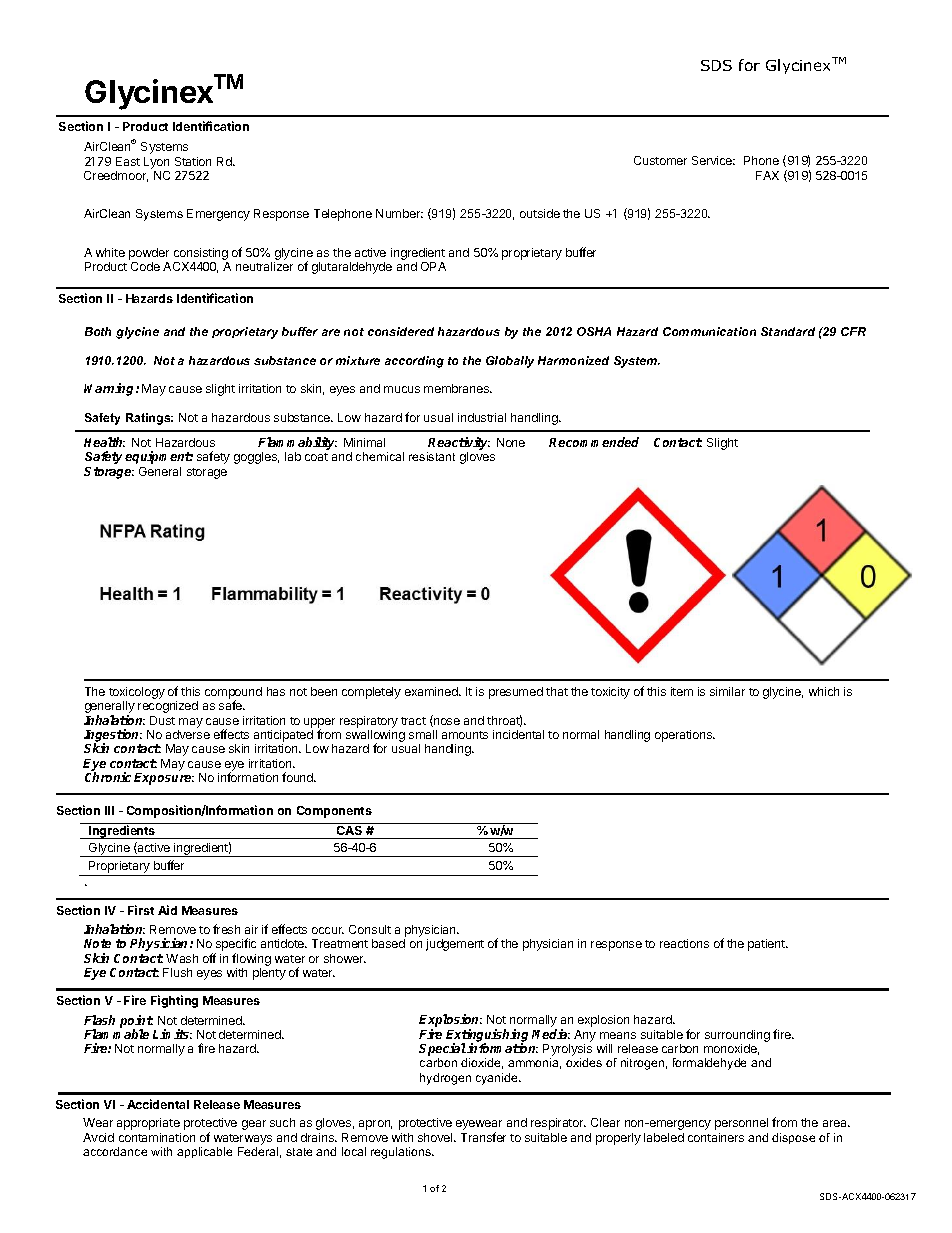  What do you see at coordinates (104, 442) in the screenshot?
I see `Health` at bounding box center [104, 442].
